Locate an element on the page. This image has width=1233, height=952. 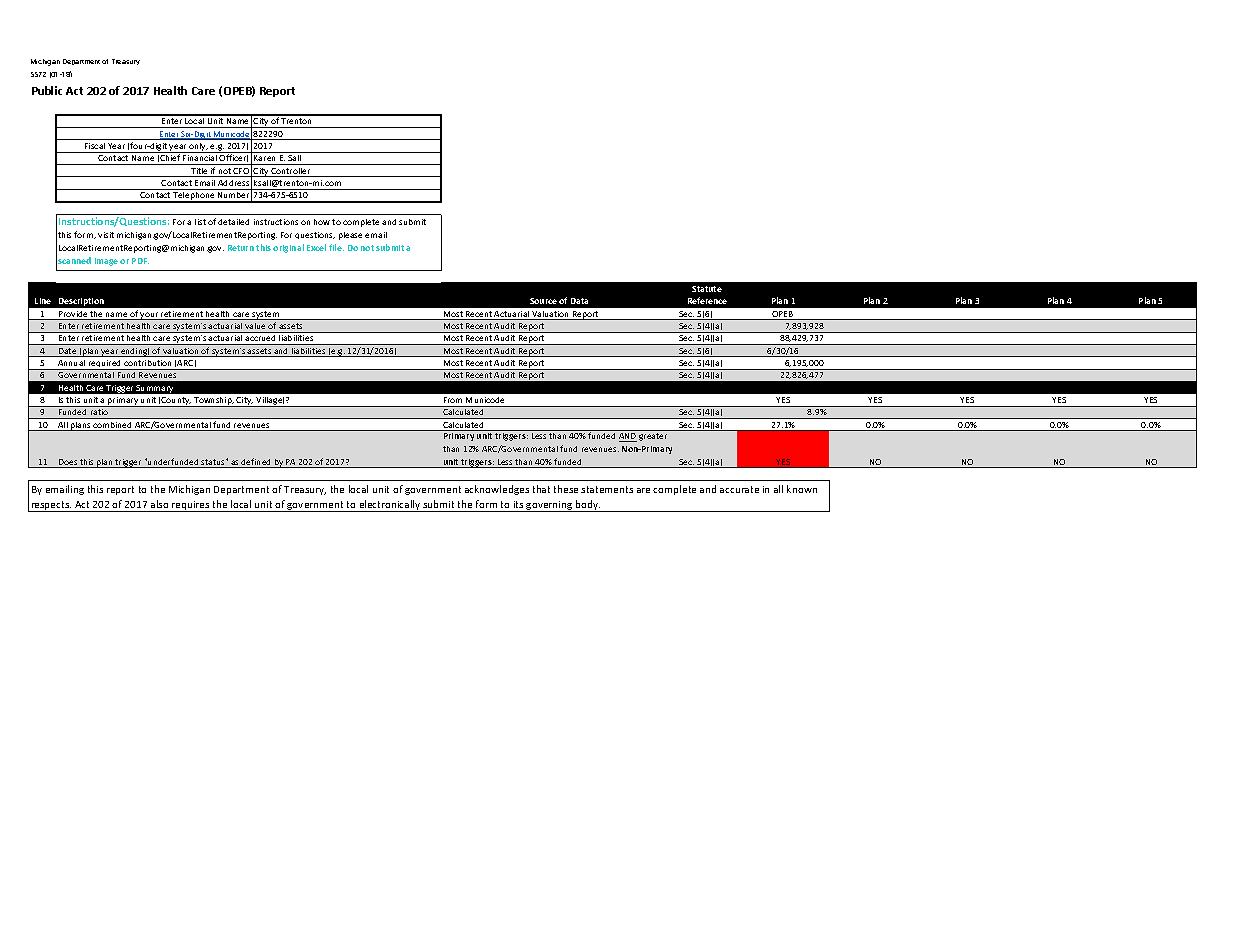
electronically is located at coordinates (390, 506).
